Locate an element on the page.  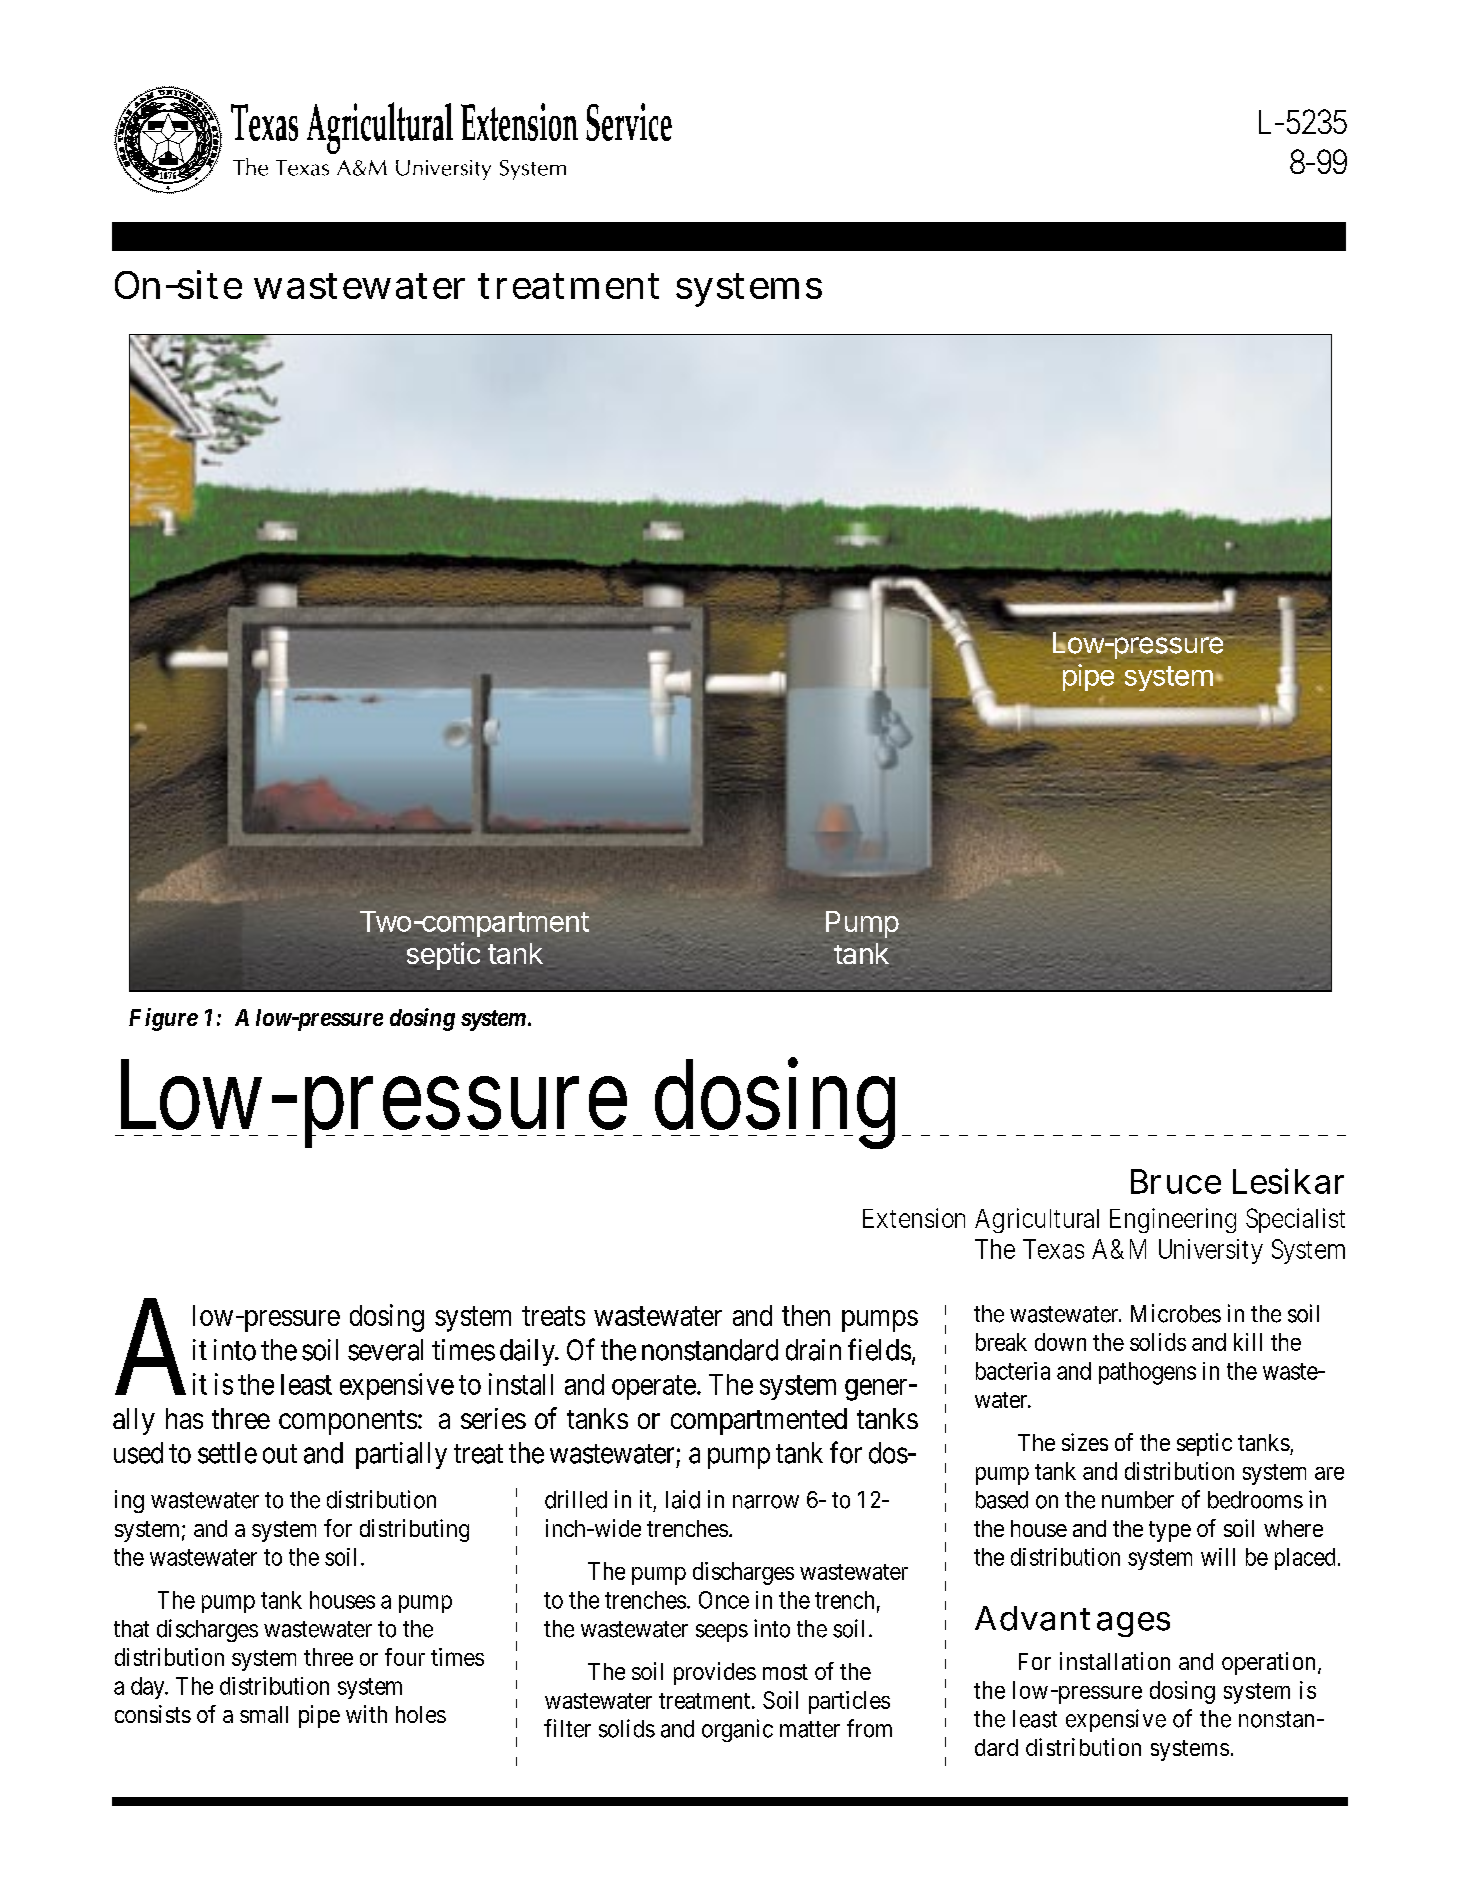
components is located at coordinates (348, 1422).
